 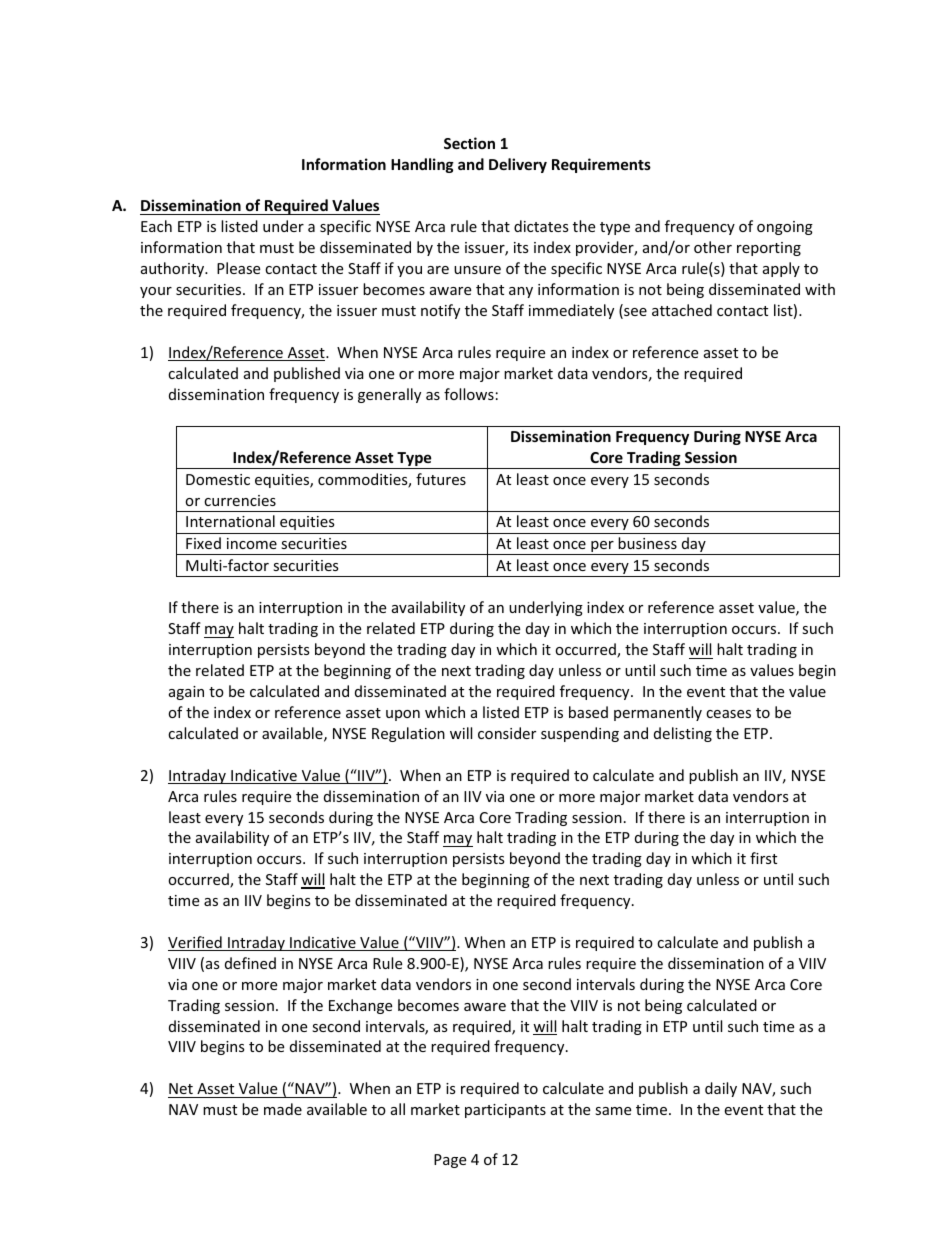 I want to click on Each, so click(x=156, y=226).
